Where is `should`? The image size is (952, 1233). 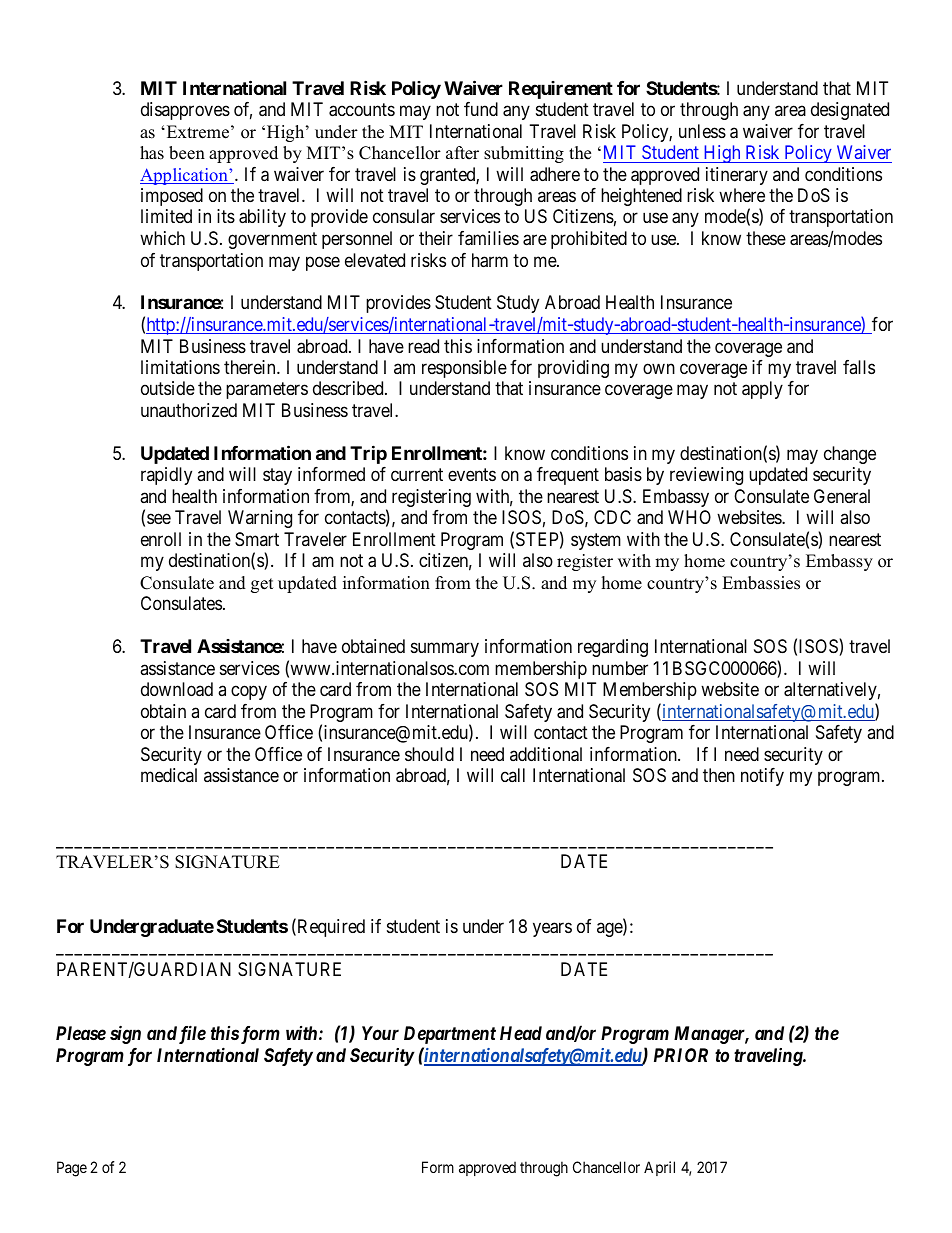 should is located at coordinates (429, 754).
